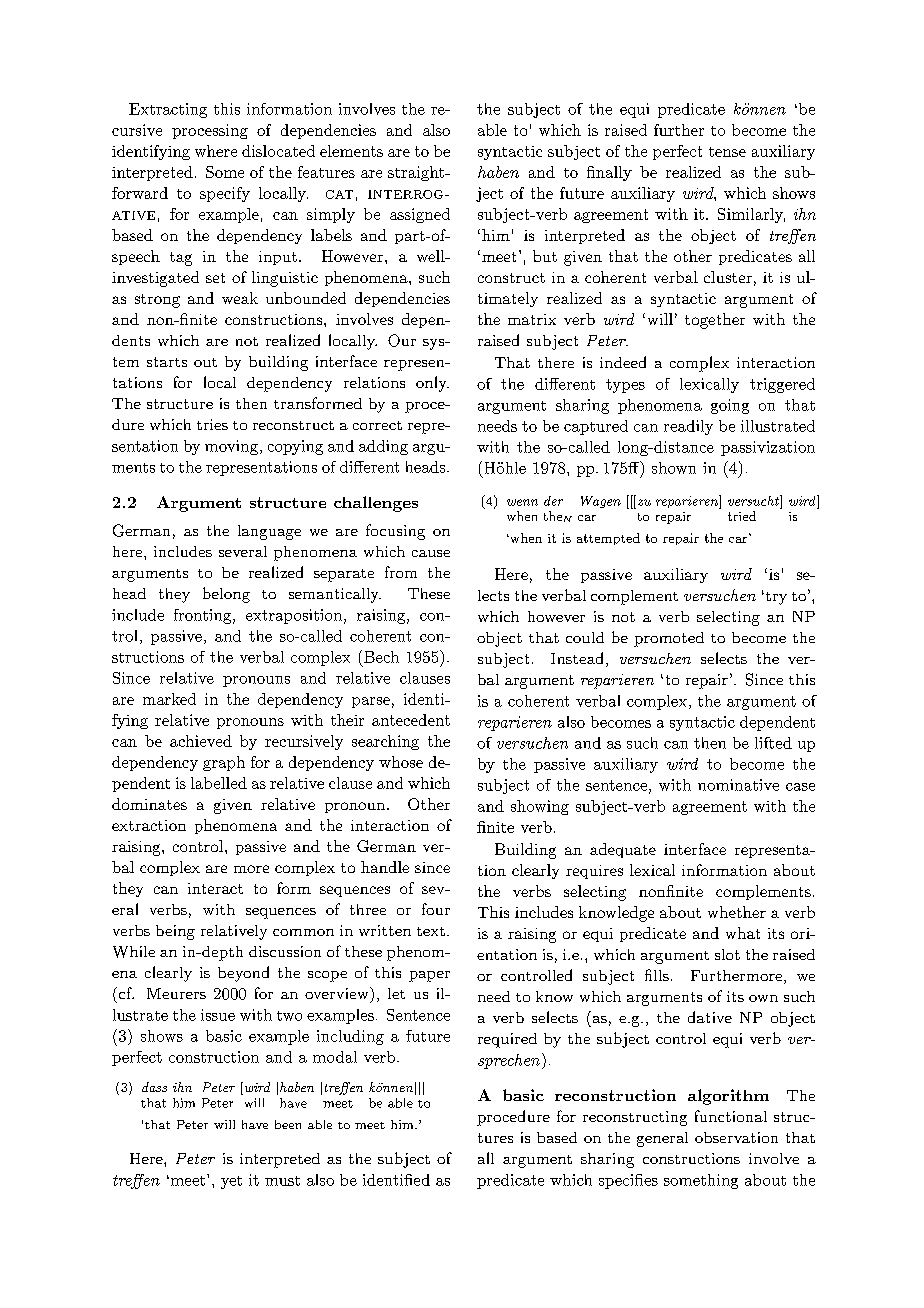 This screenshot has width=924, height=1308. I want to click on fronting, so click(202, 616).
